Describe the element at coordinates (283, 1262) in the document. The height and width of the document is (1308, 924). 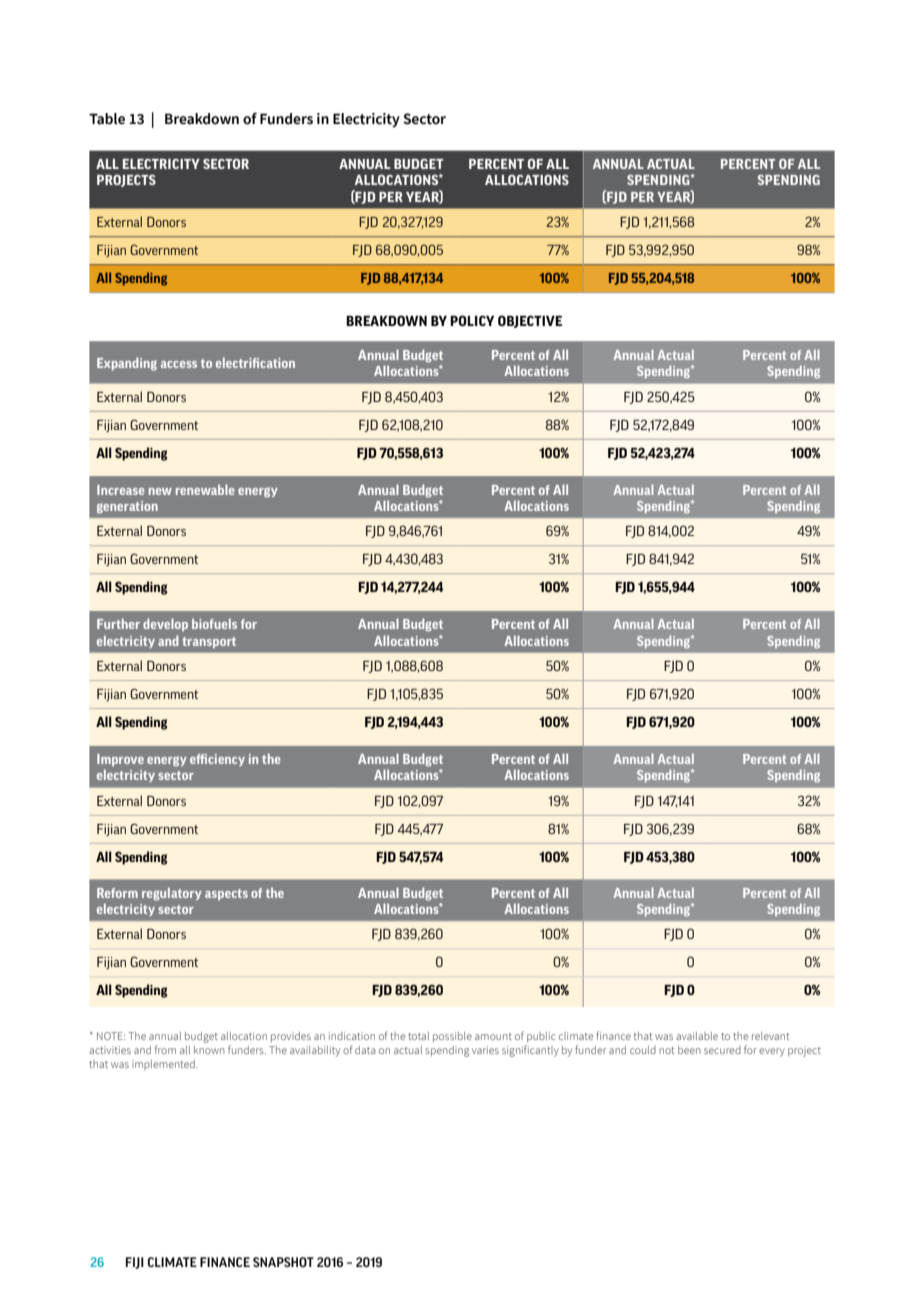
I see `SNAPSHOT` at that location.
